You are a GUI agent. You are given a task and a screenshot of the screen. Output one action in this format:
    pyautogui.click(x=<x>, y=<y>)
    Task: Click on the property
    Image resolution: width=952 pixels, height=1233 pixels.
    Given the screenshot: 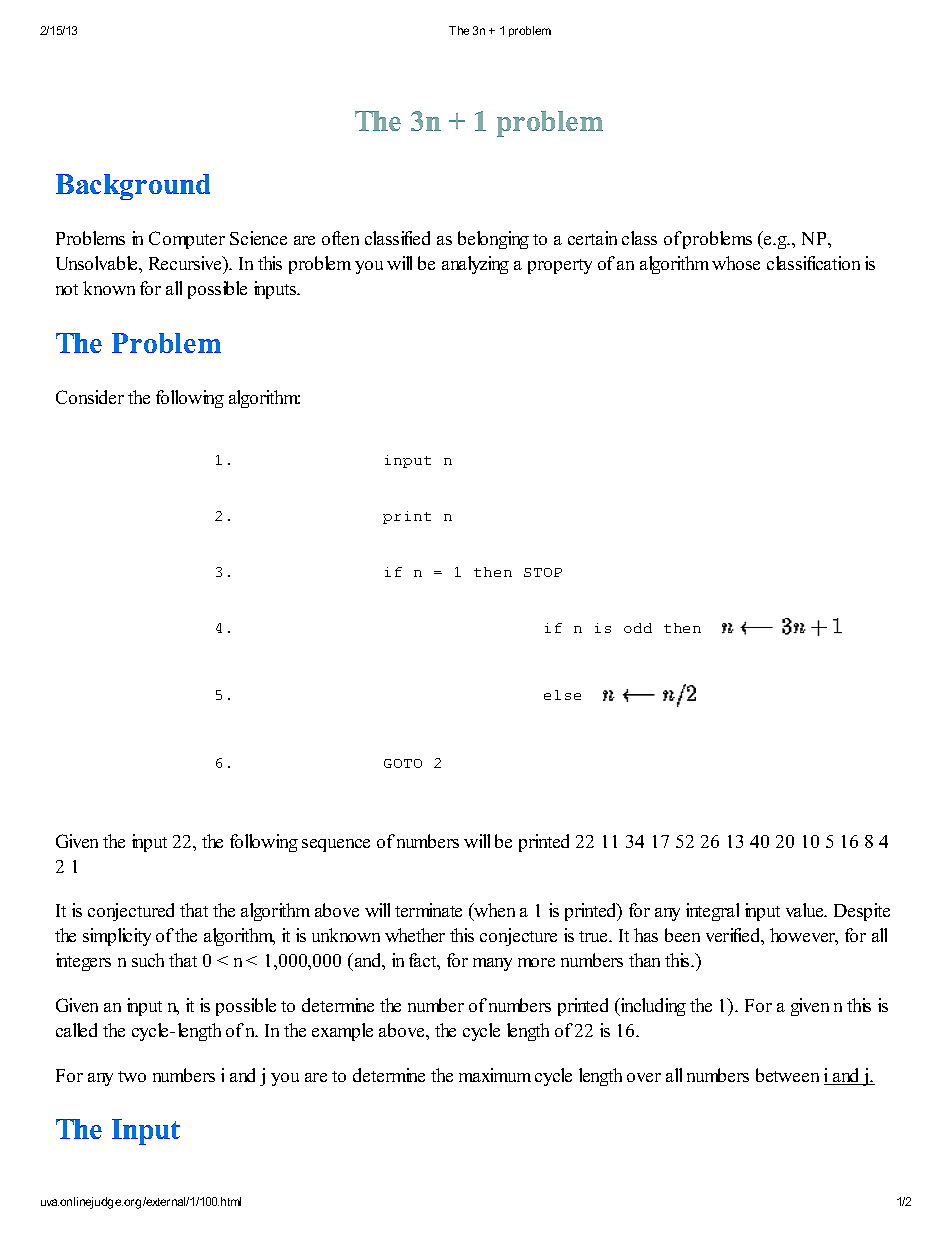 What is the action you would take?
    pyautogui.click(x=560, y=266)
